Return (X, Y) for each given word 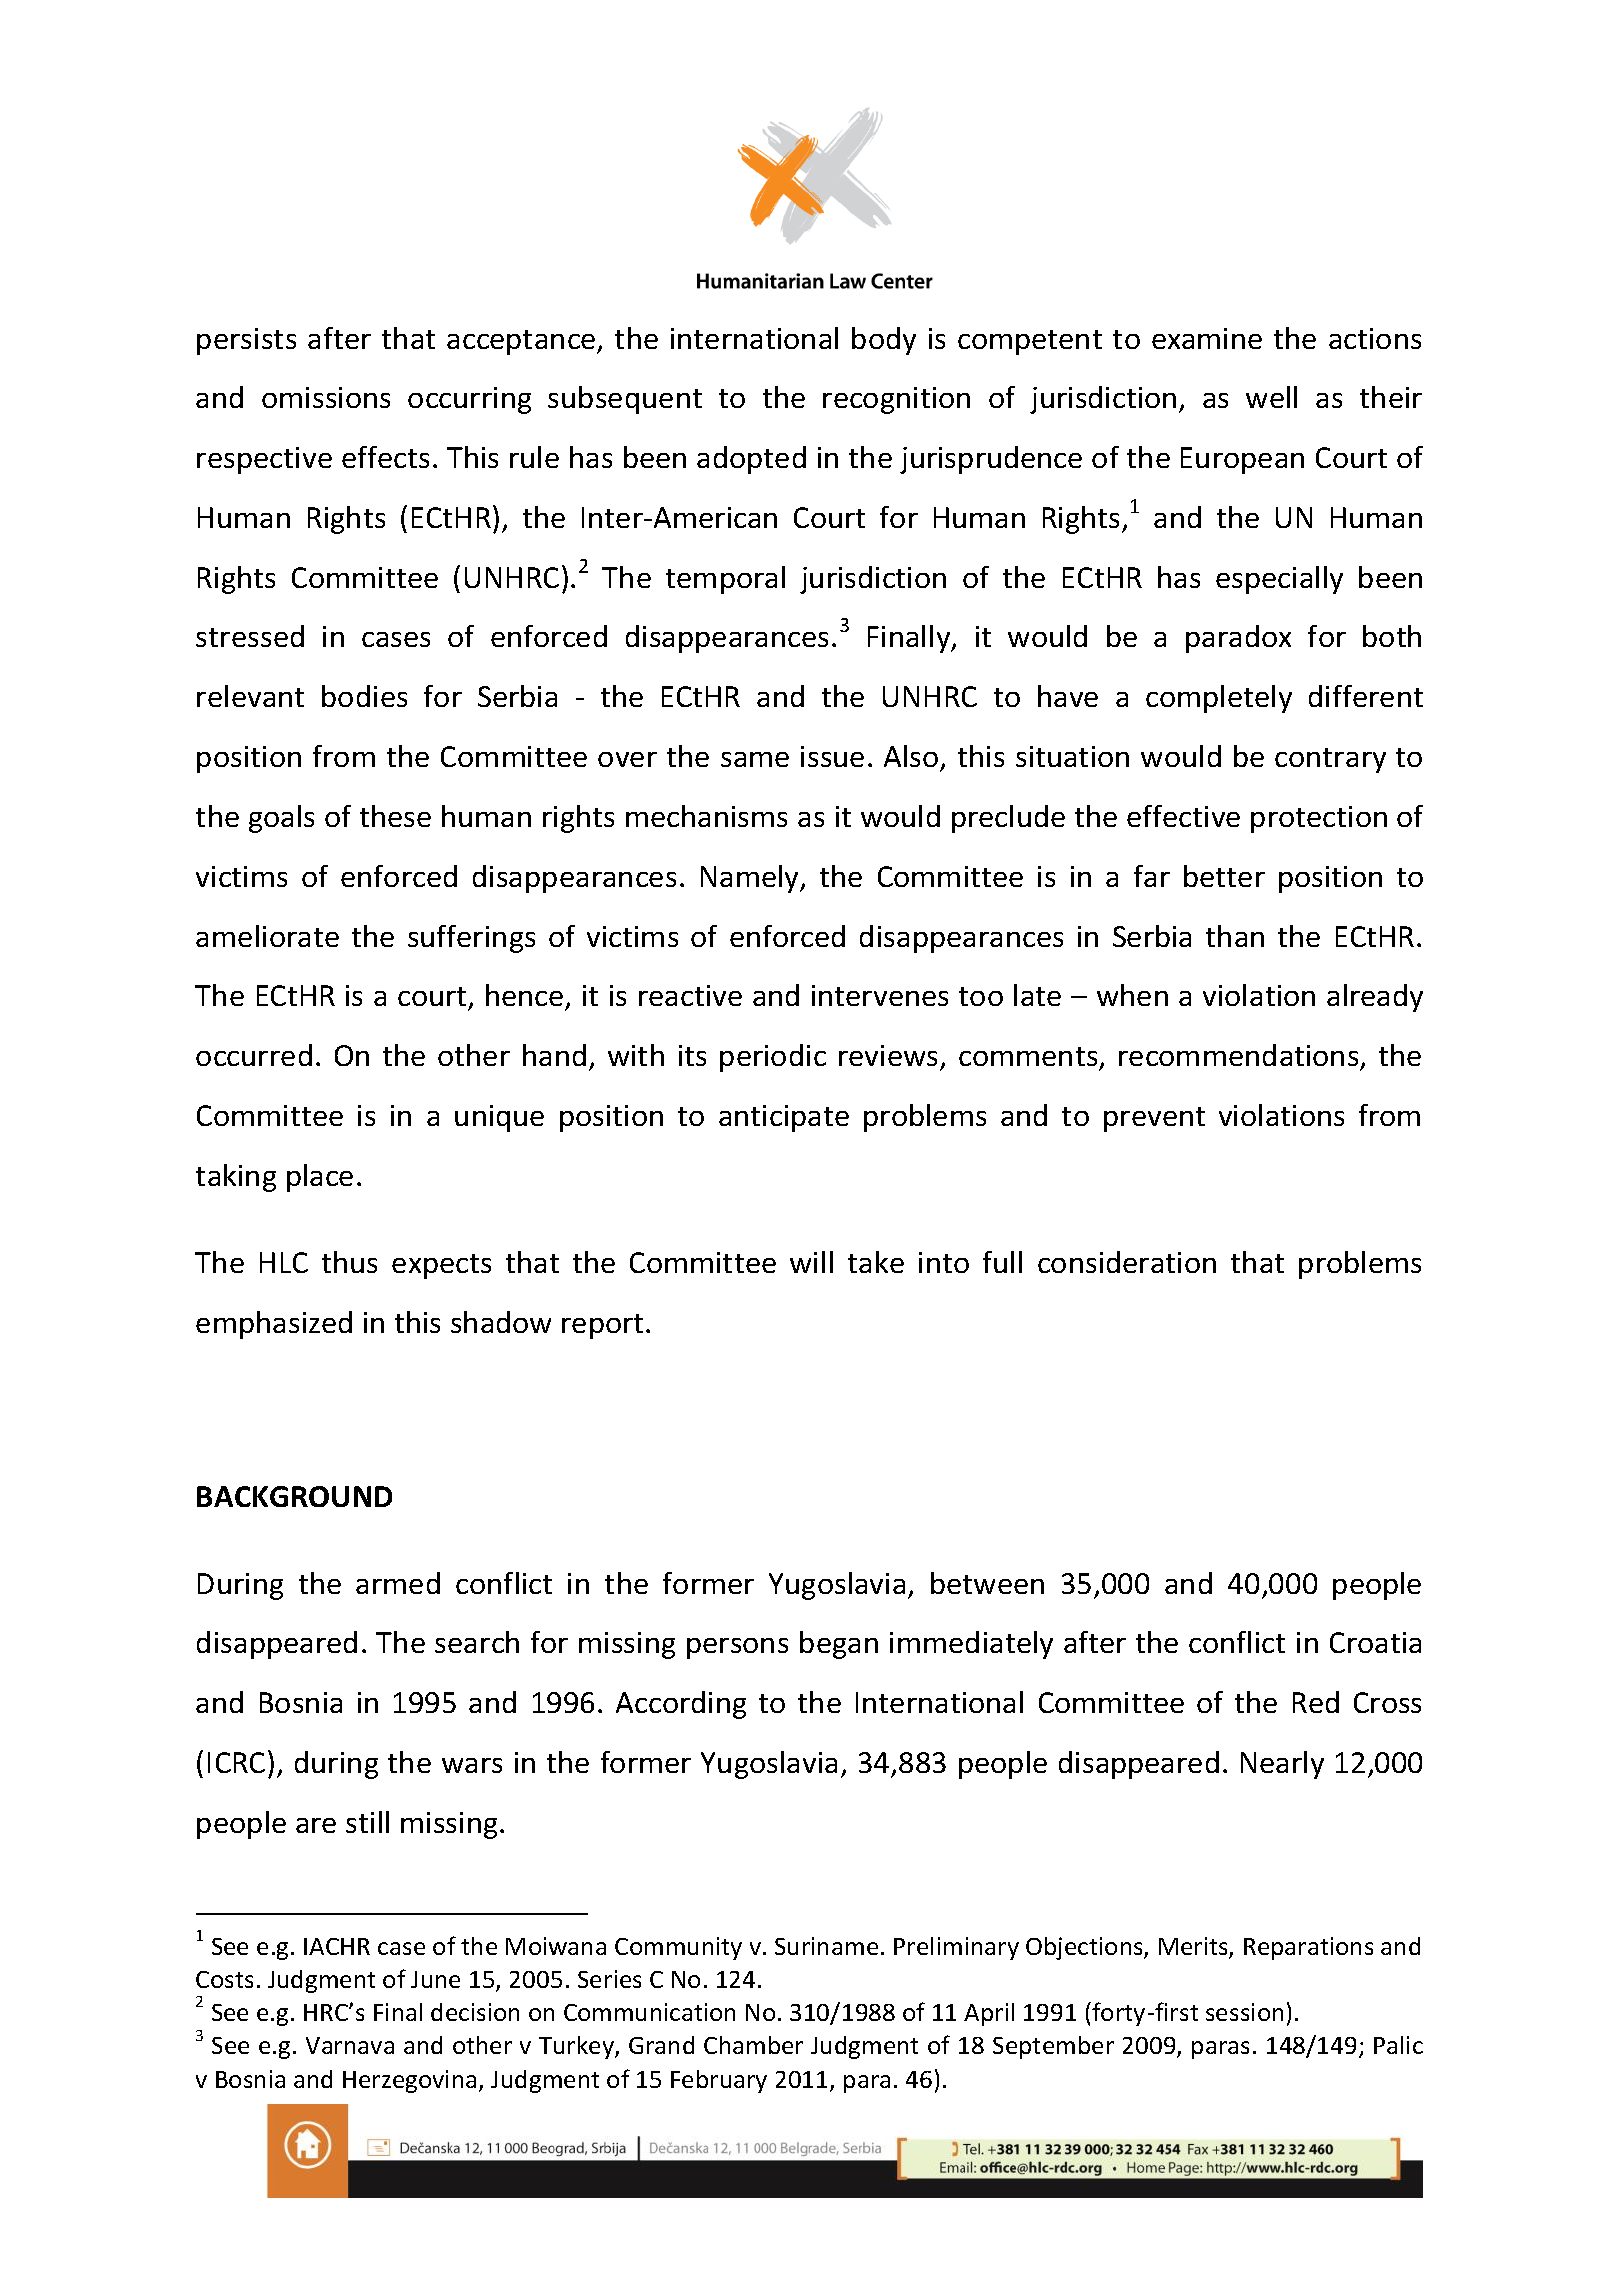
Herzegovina (409, 2081)
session (1244, 2012)
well (1271, 397)
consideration (1127, 1262)
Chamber (753, 2045)
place (320, 1178)
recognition (896, 400)
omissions (326, 397)
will (811, 1262)
